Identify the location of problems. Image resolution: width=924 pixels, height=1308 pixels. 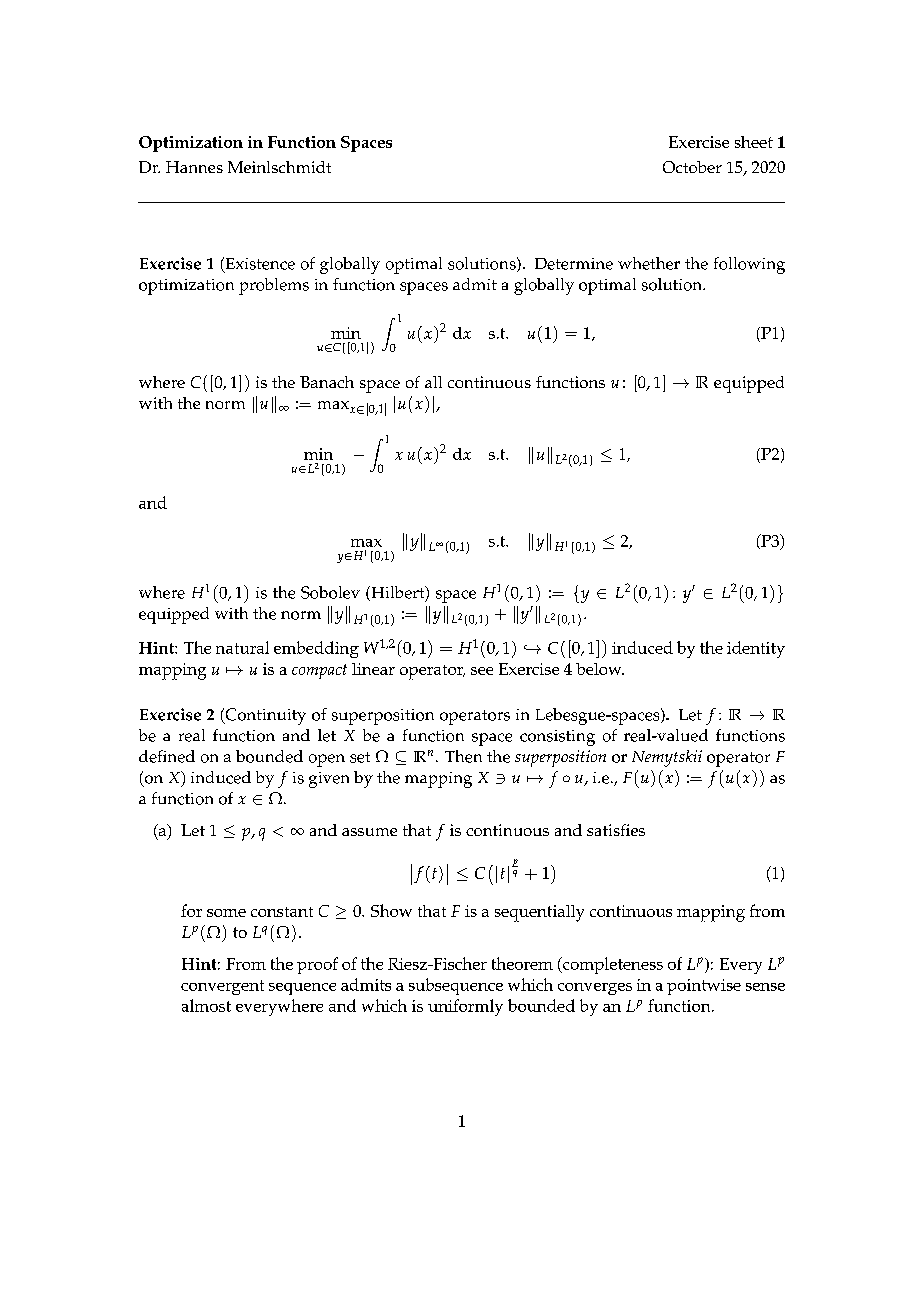
(274, 286).
